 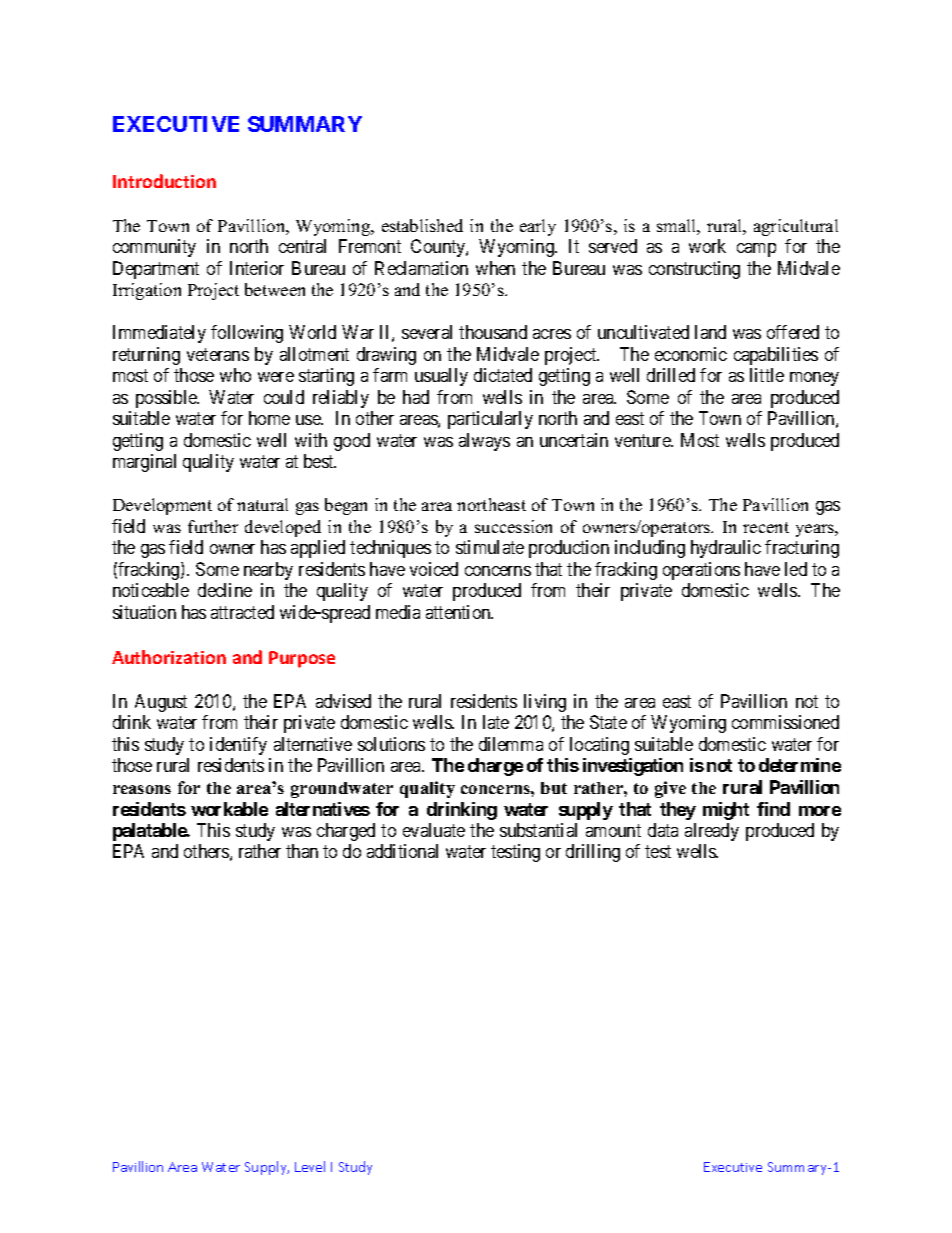 What do you see at coordinates (593, 853) in the page?
I see `drilling` at bounding box center [593, 853].
